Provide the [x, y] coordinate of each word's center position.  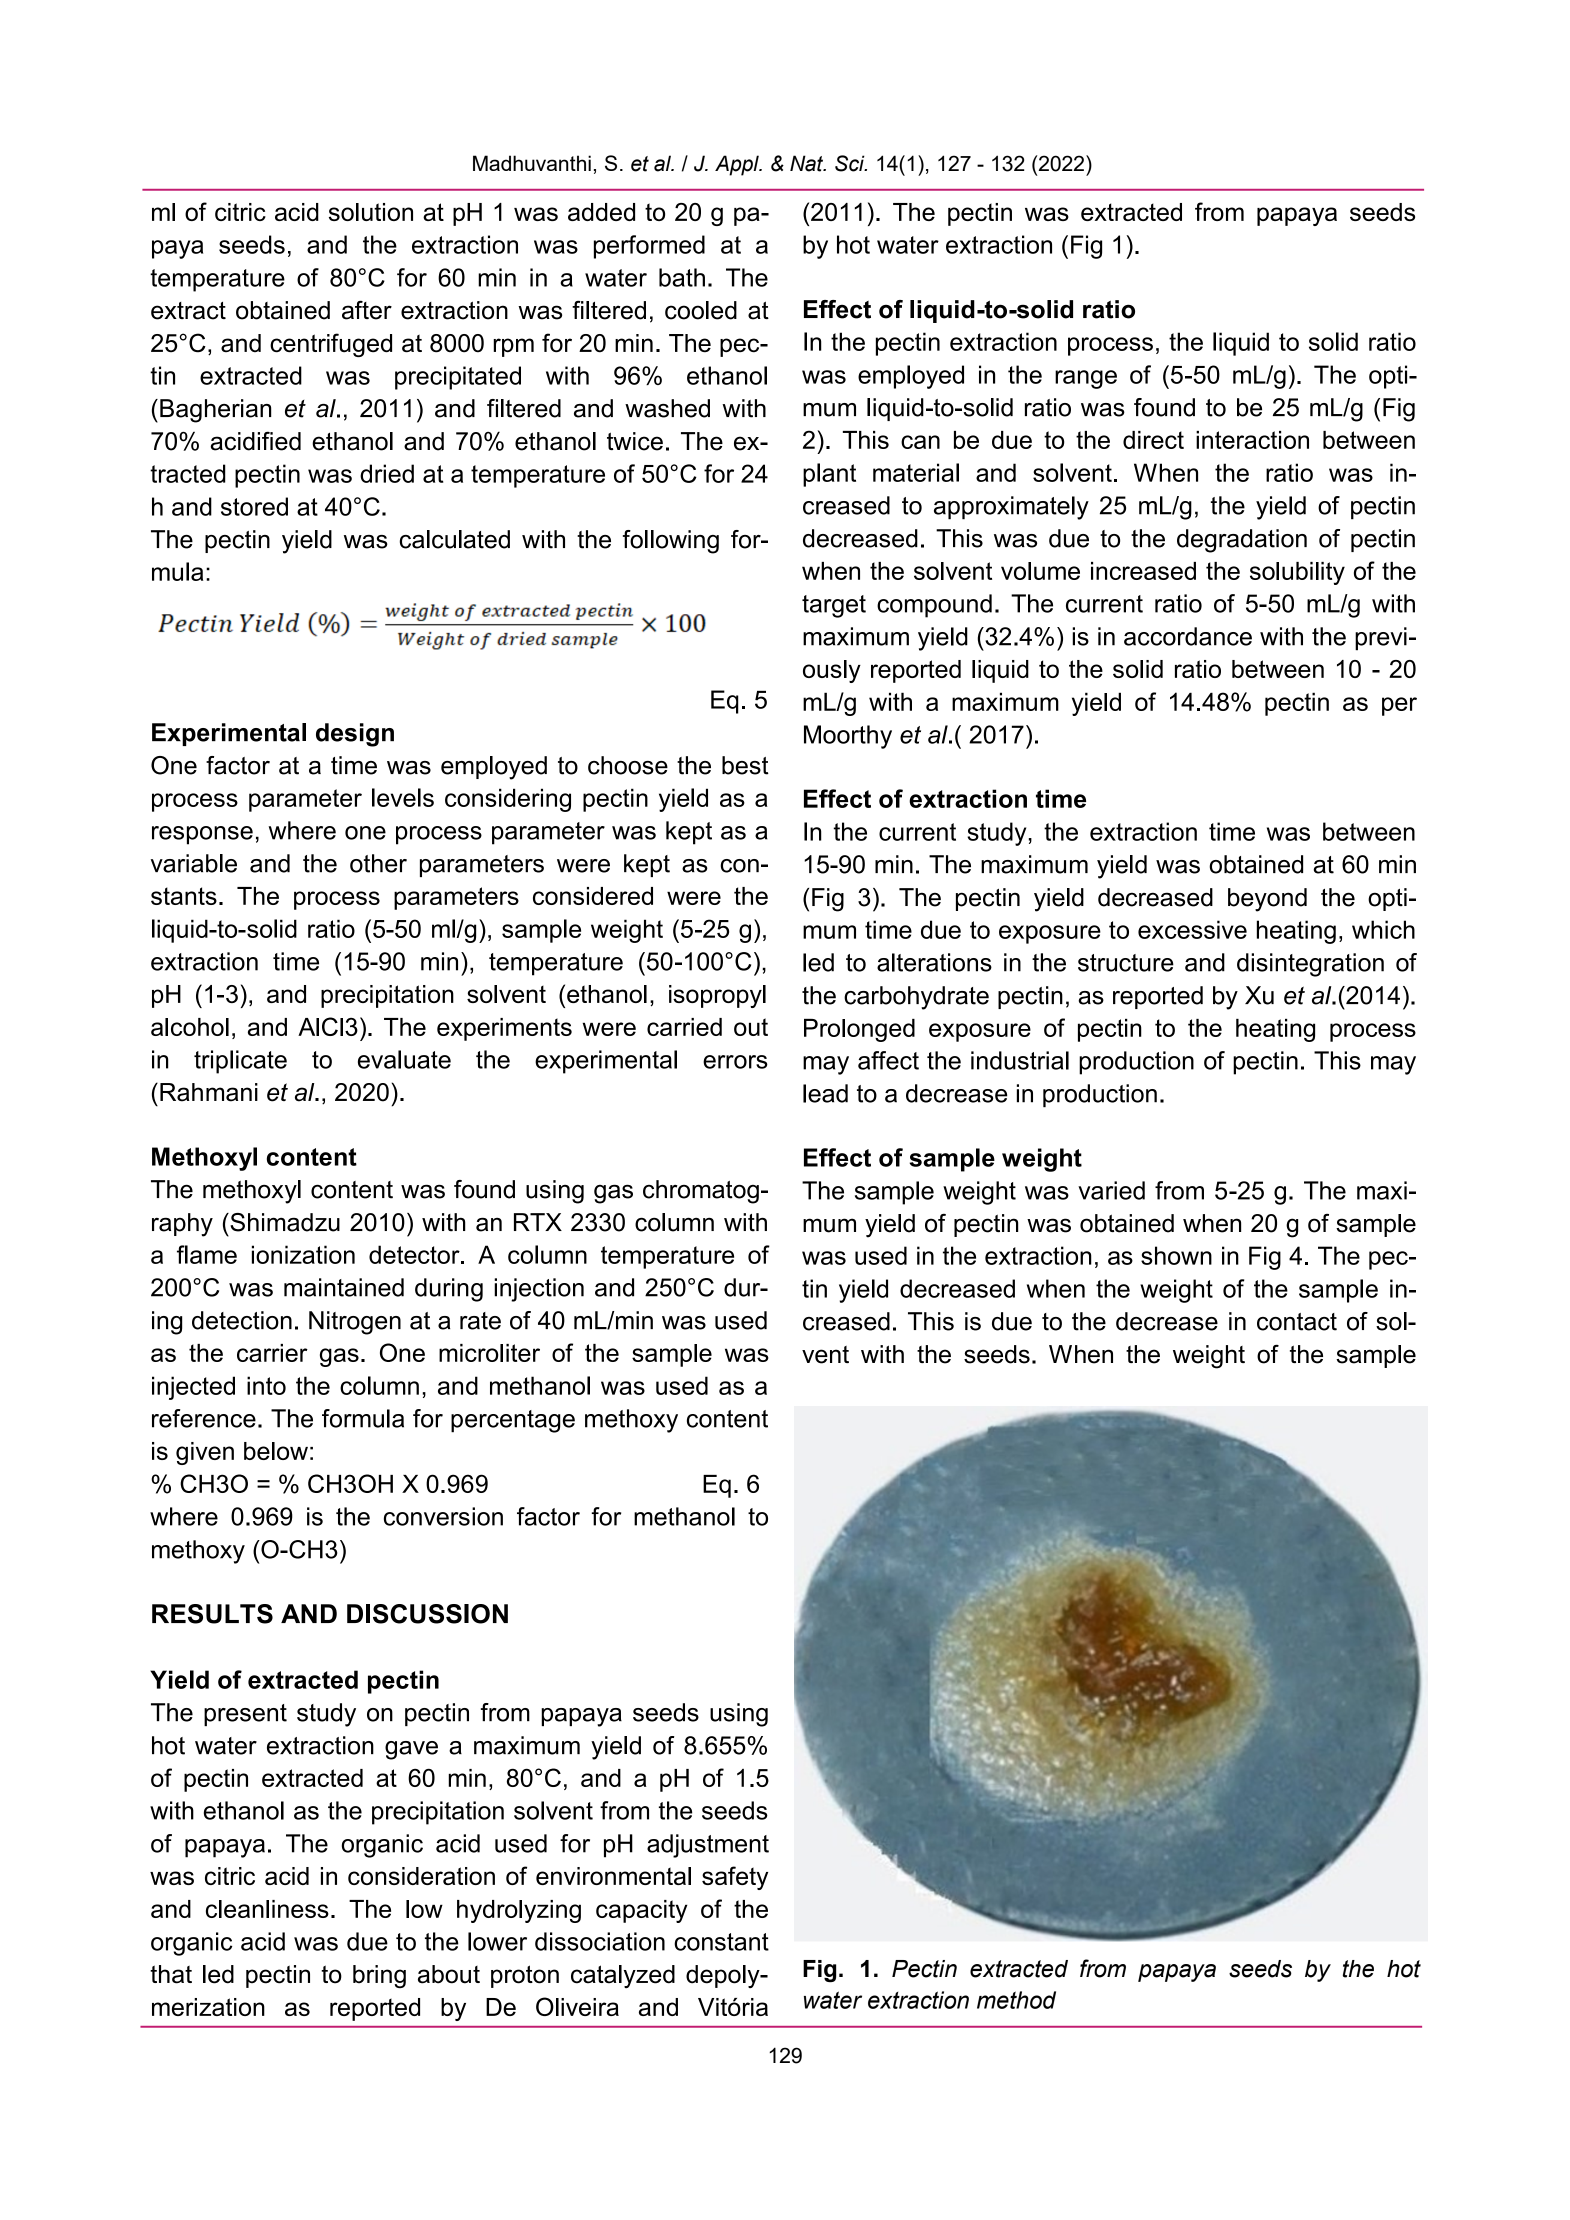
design [355, 735]
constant [721, 1942]
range [1086, 379]
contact [1297, 1322]
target [834, 606]
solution [371, 212]
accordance [1188, 636]
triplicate [240, 1062]
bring [379, 1976]
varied [1111, 1190]
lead [825, 1093]
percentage [513, 1421]
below [276, 1451]
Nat [808, 163]
